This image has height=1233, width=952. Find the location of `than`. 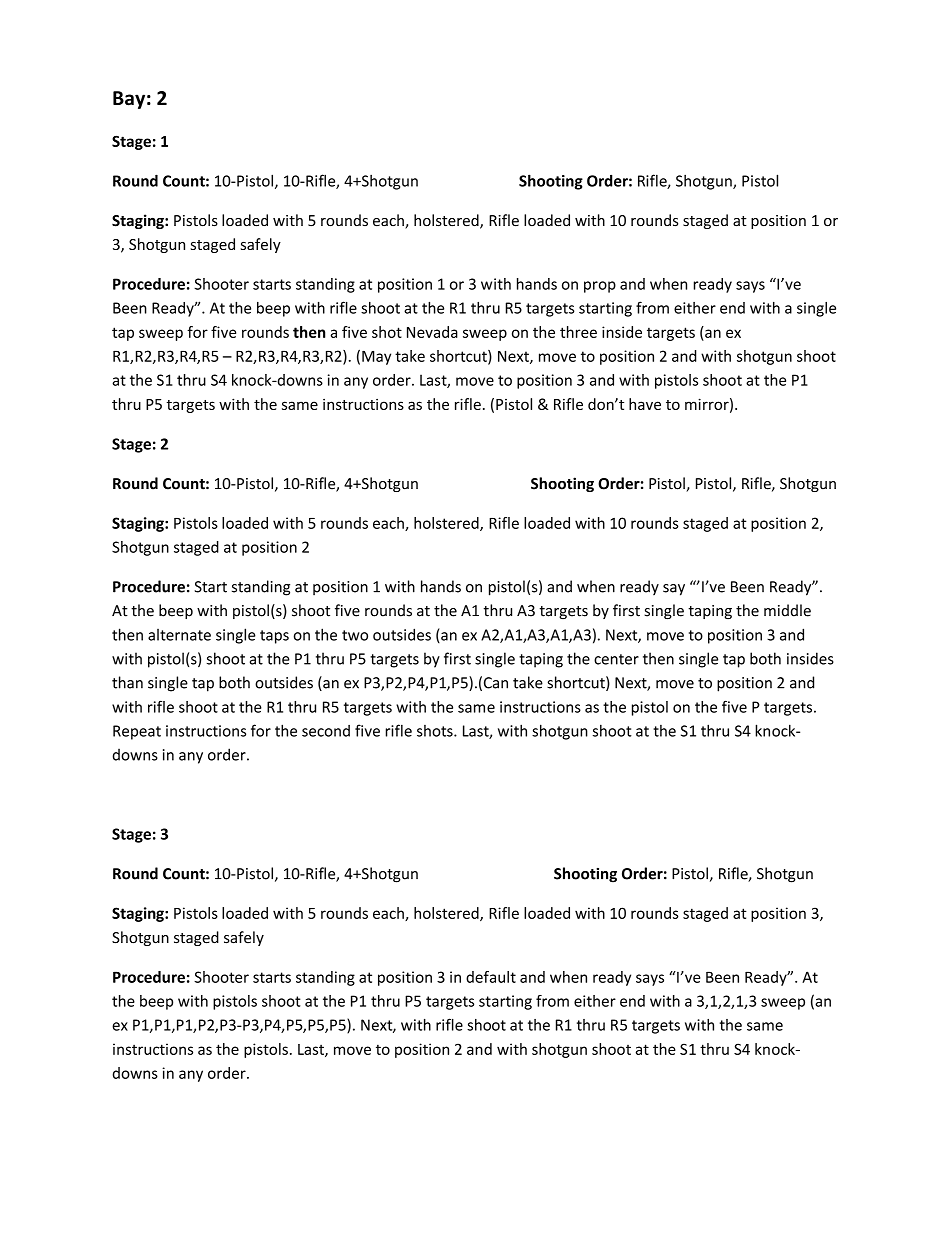

than is located at coordinates (127, 682).
